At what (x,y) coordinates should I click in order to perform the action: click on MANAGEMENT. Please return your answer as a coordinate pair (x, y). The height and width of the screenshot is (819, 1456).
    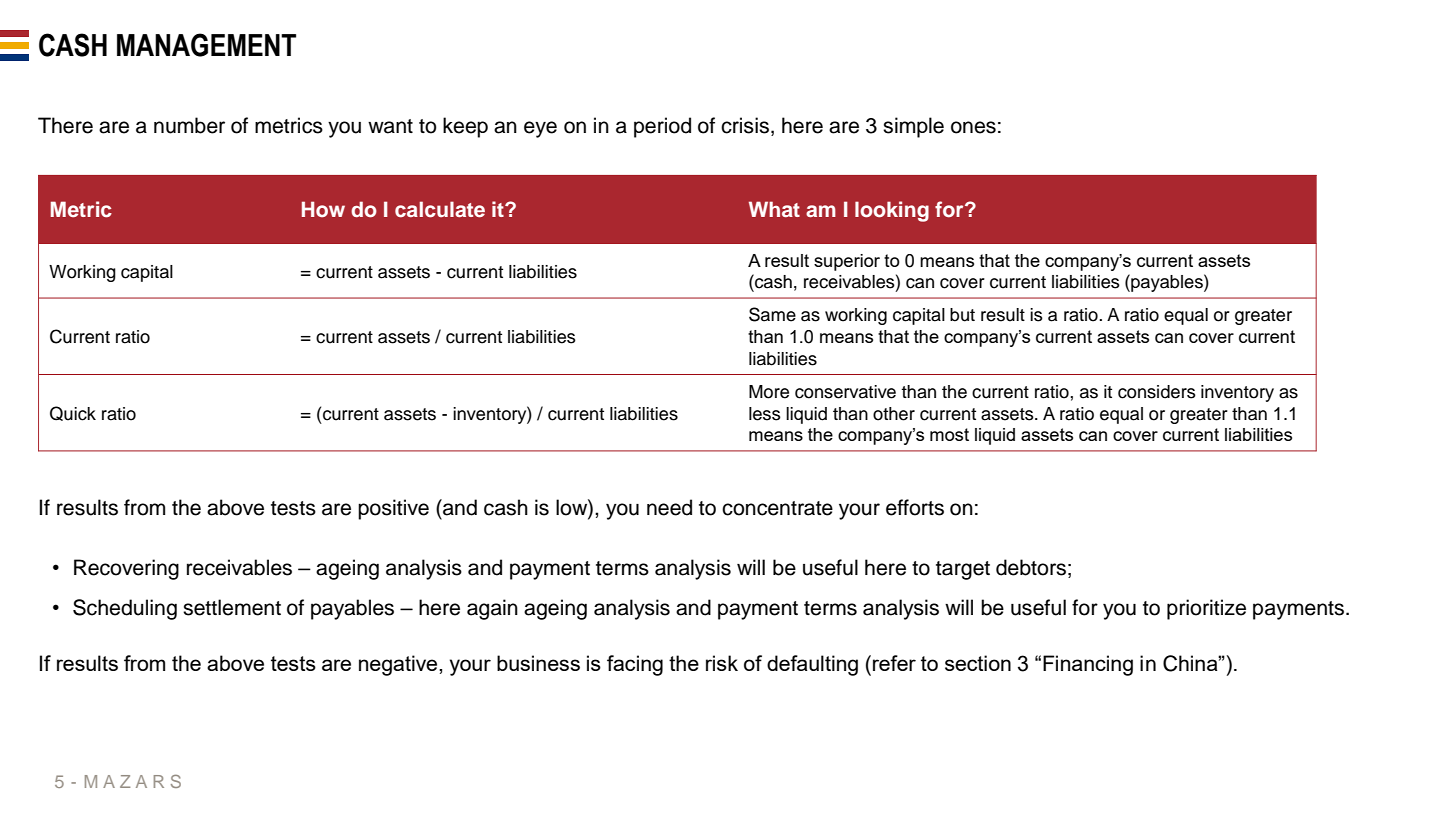
    Looking at the image, I should click on (206, 45).
